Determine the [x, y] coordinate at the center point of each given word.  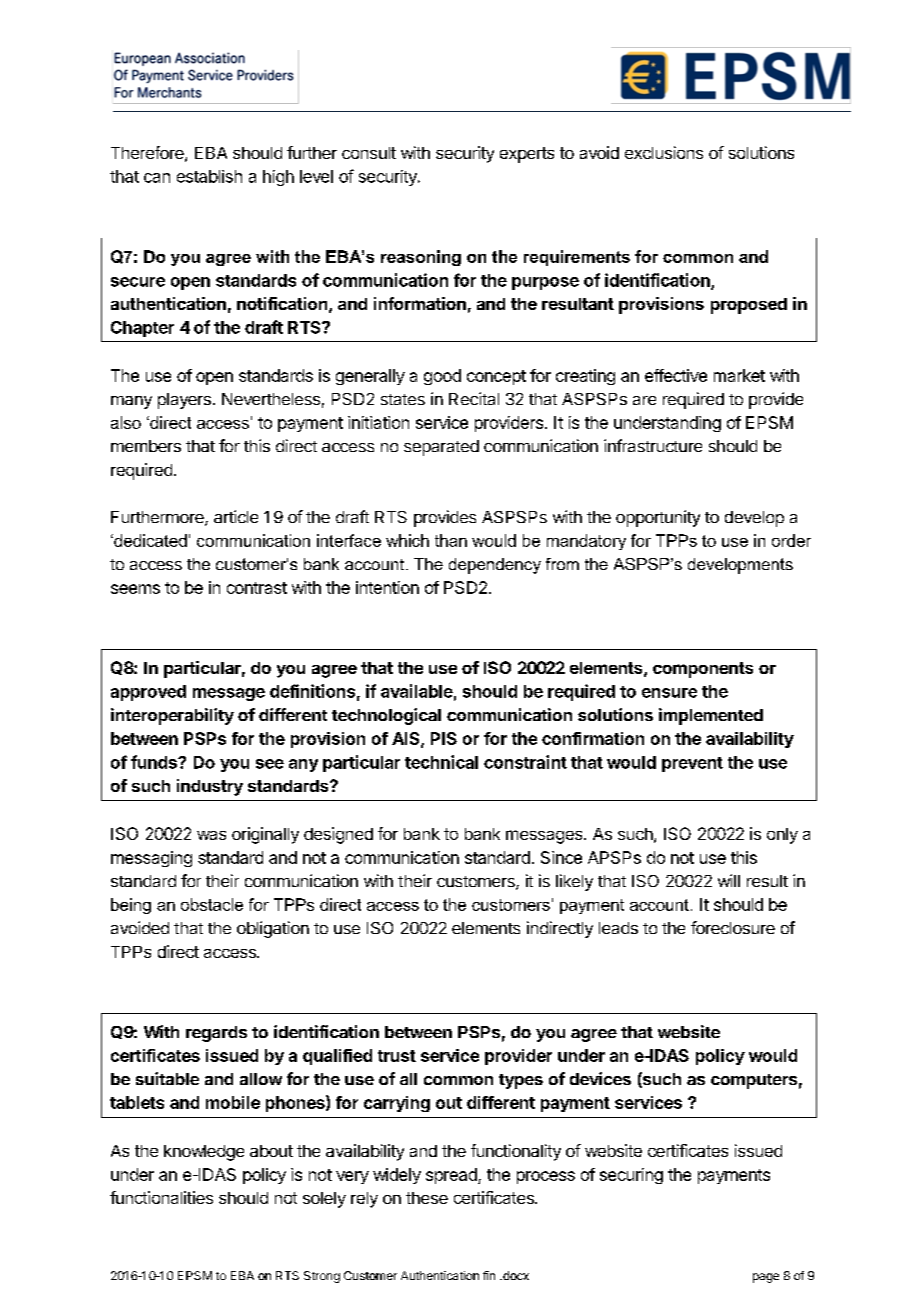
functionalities [161, 1197]
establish [209, 176]
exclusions [664, 152]
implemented [711, 716]
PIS [444, 738]
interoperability [172, 716]
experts [527, 155]
